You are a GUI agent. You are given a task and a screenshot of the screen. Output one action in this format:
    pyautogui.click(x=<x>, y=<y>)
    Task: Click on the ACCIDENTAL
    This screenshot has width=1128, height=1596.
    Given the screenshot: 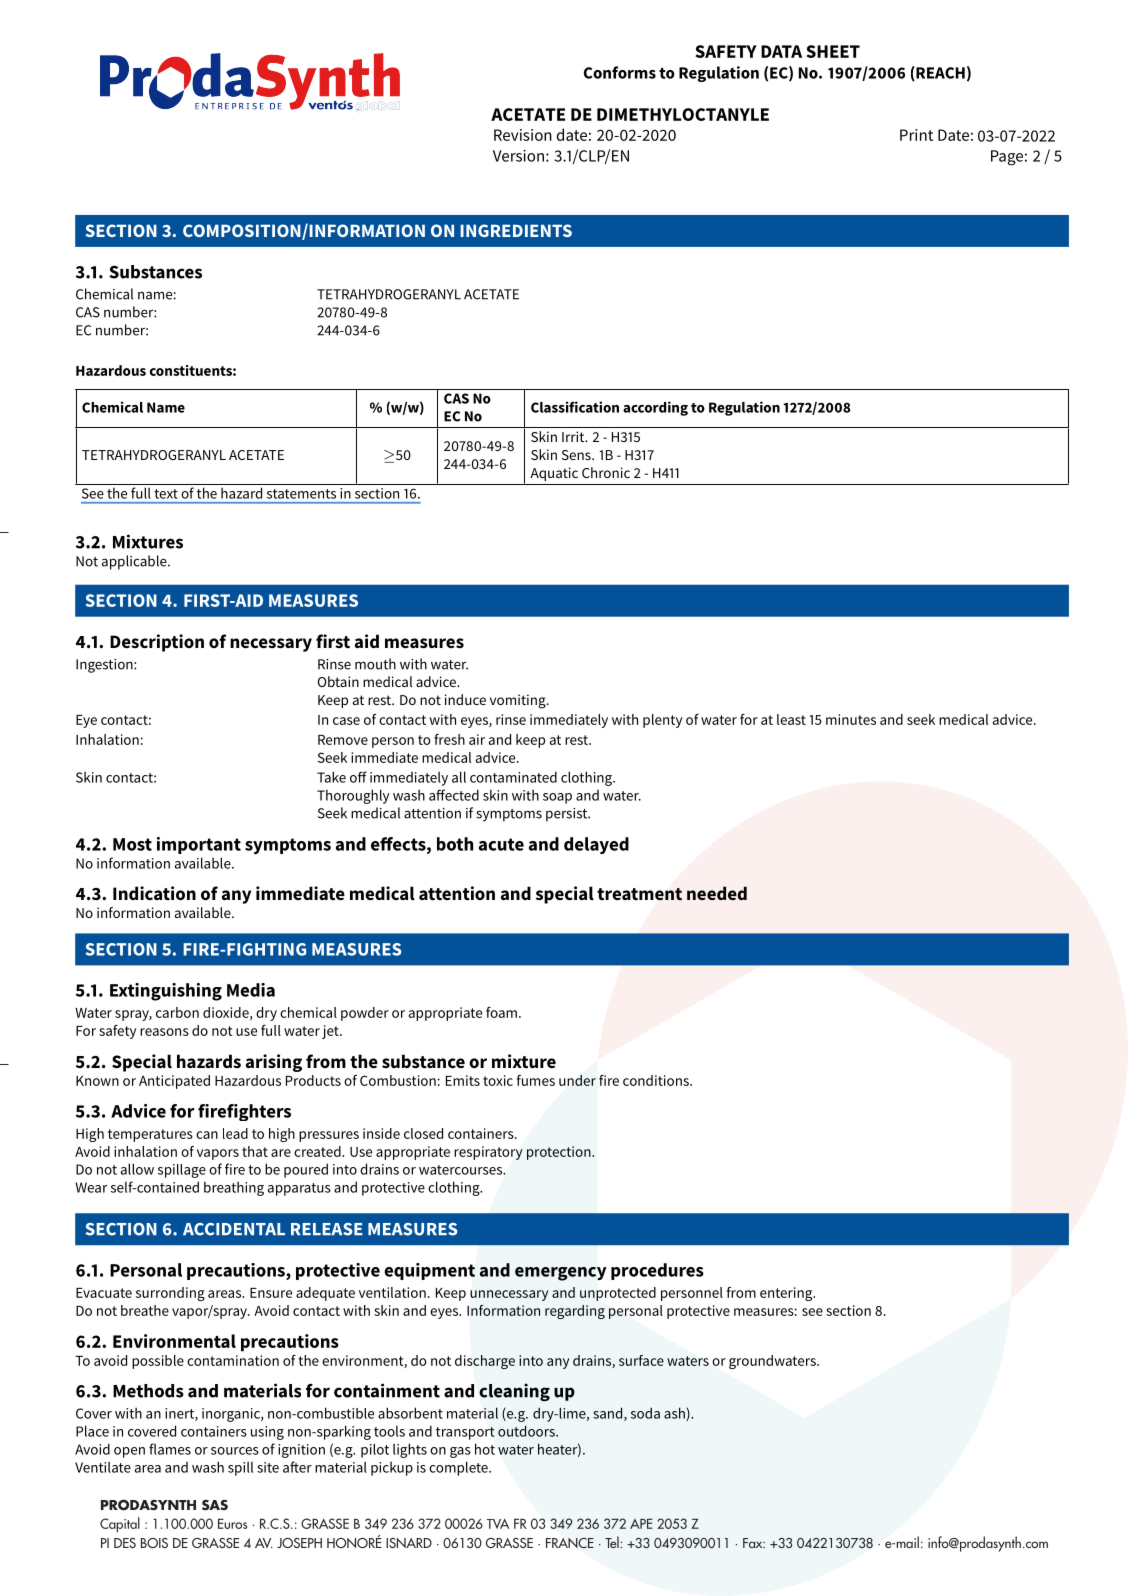 What is the action you would take?
    pyautogui.click(x=234, y=1229)
